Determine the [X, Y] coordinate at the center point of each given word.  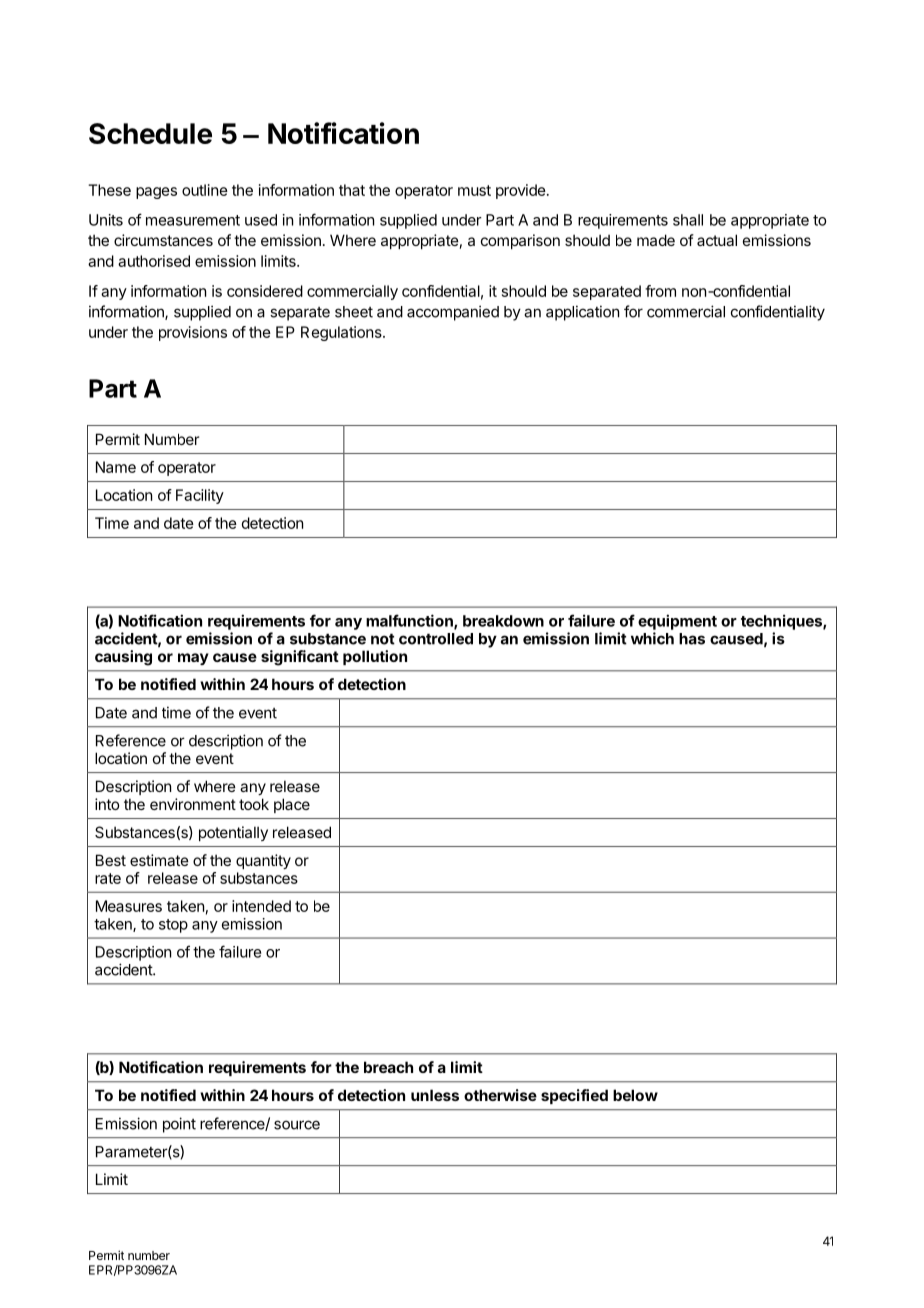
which [652, 638]
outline [205, 190]
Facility [200, 496]
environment [193, 804]
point [179, 1125]
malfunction [410, 621]
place [292, 805]
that [352, 190]
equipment [677, 622]
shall [688, 220]
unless [435, 1095]
